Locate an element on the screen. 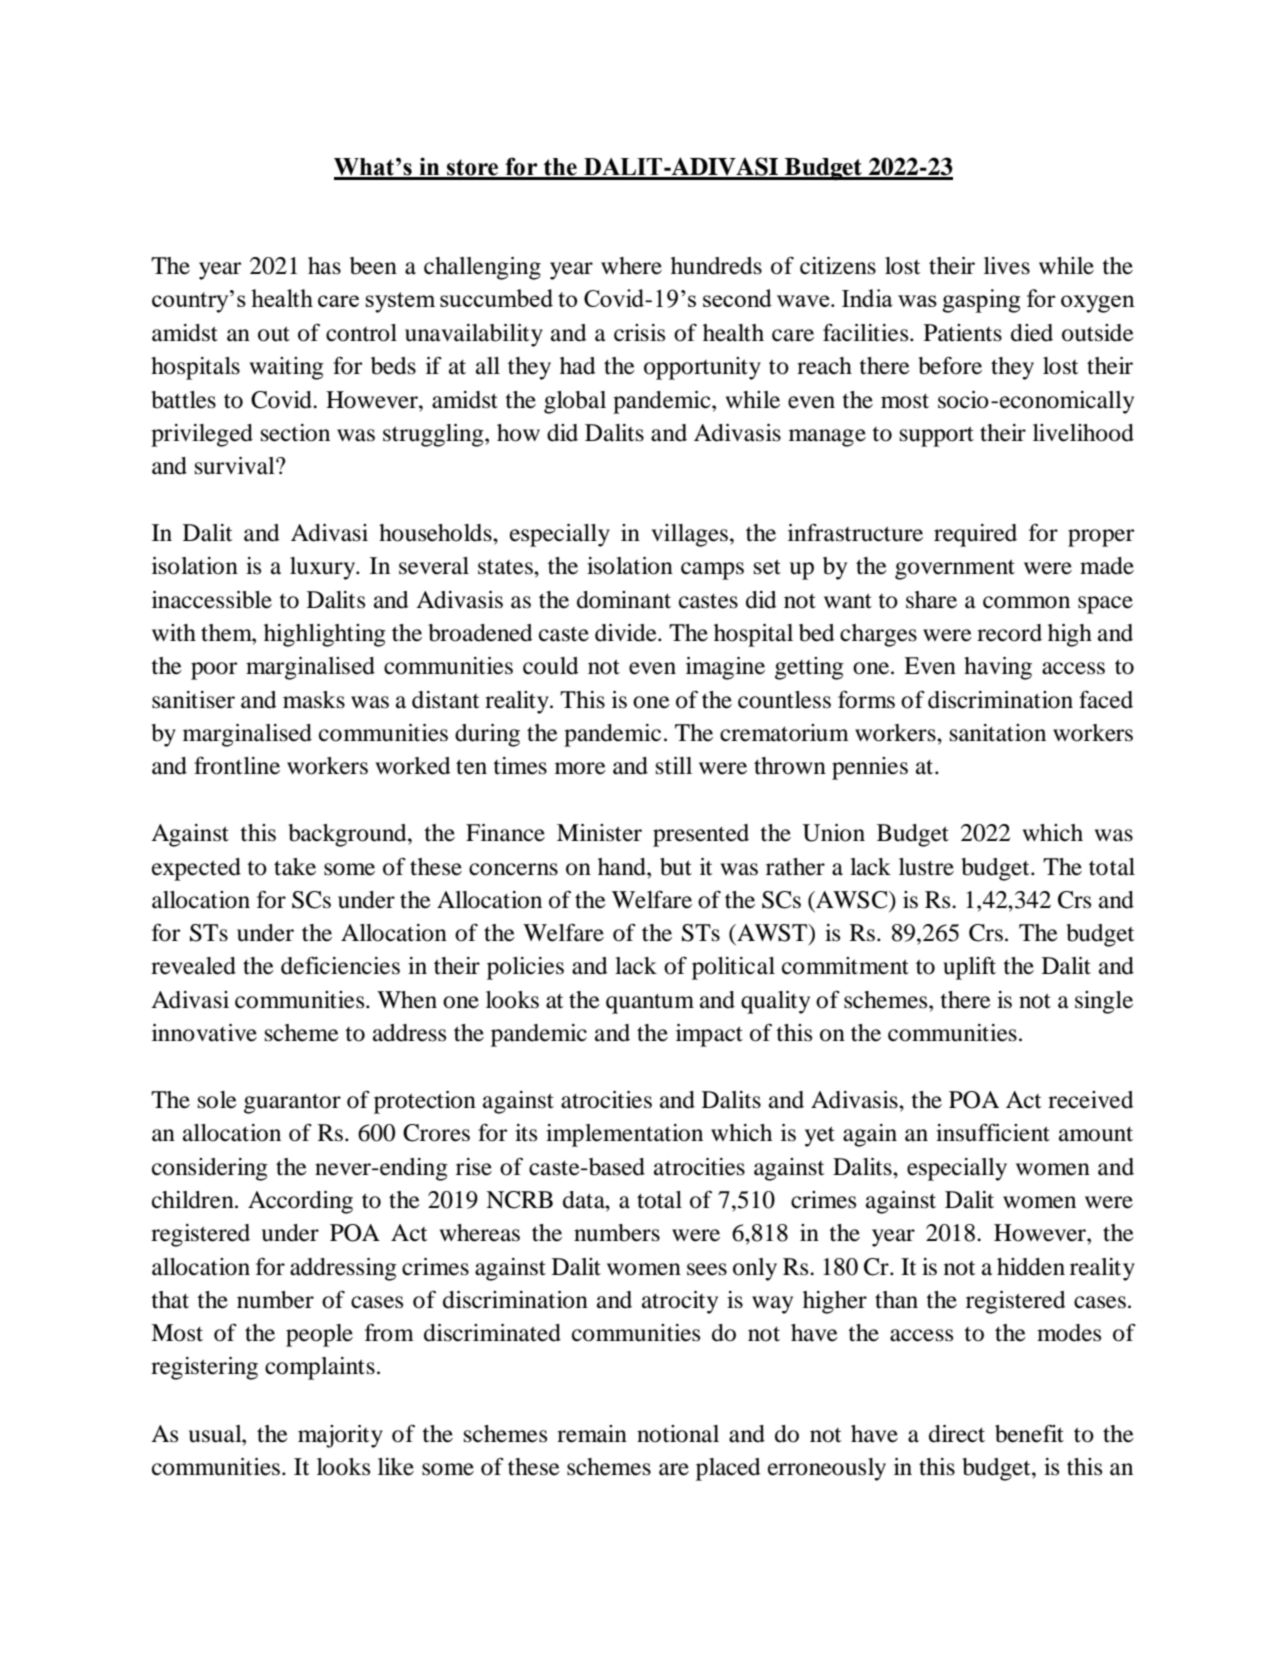  notional is located at coordinates (678, 1434).
